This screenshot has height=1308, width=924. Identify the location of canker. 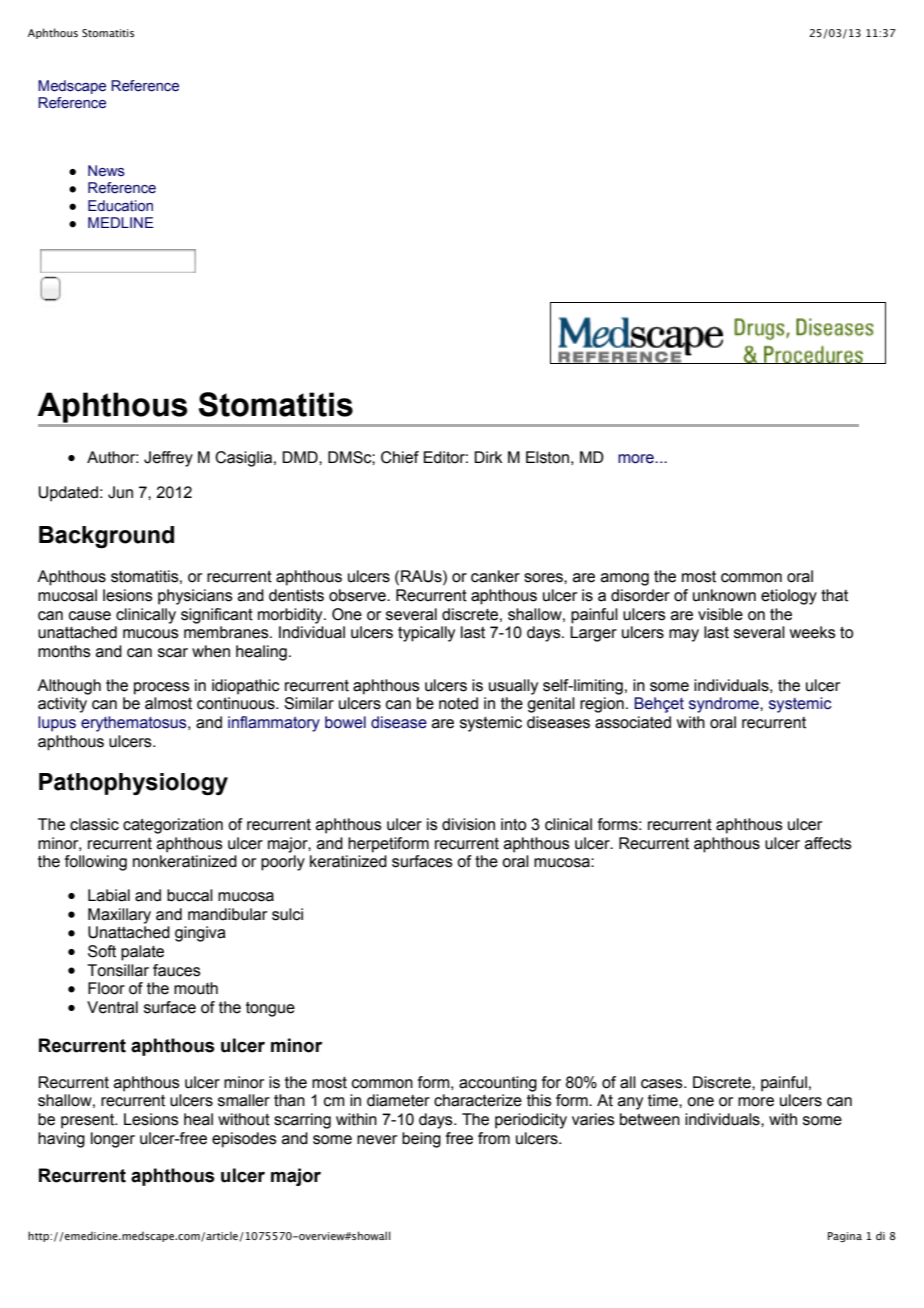
(495, 576).
